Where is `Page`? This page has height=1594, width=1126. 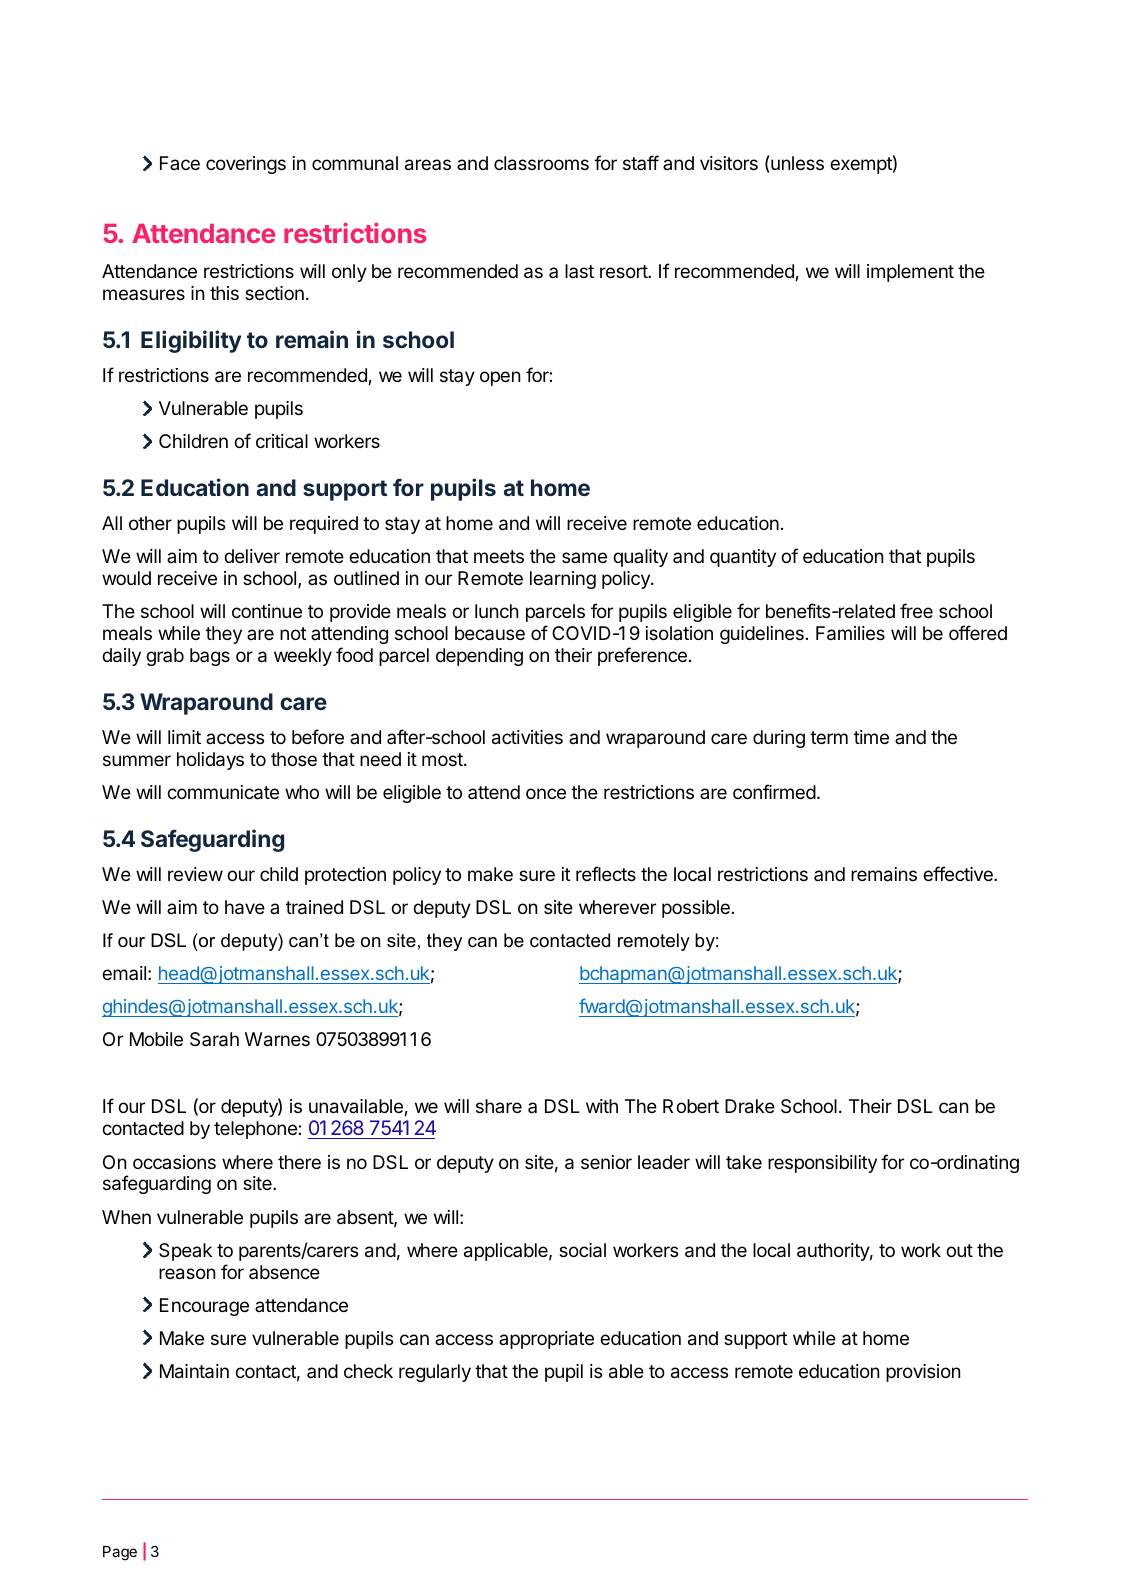
Page is located at coordinates (120, 1553).
